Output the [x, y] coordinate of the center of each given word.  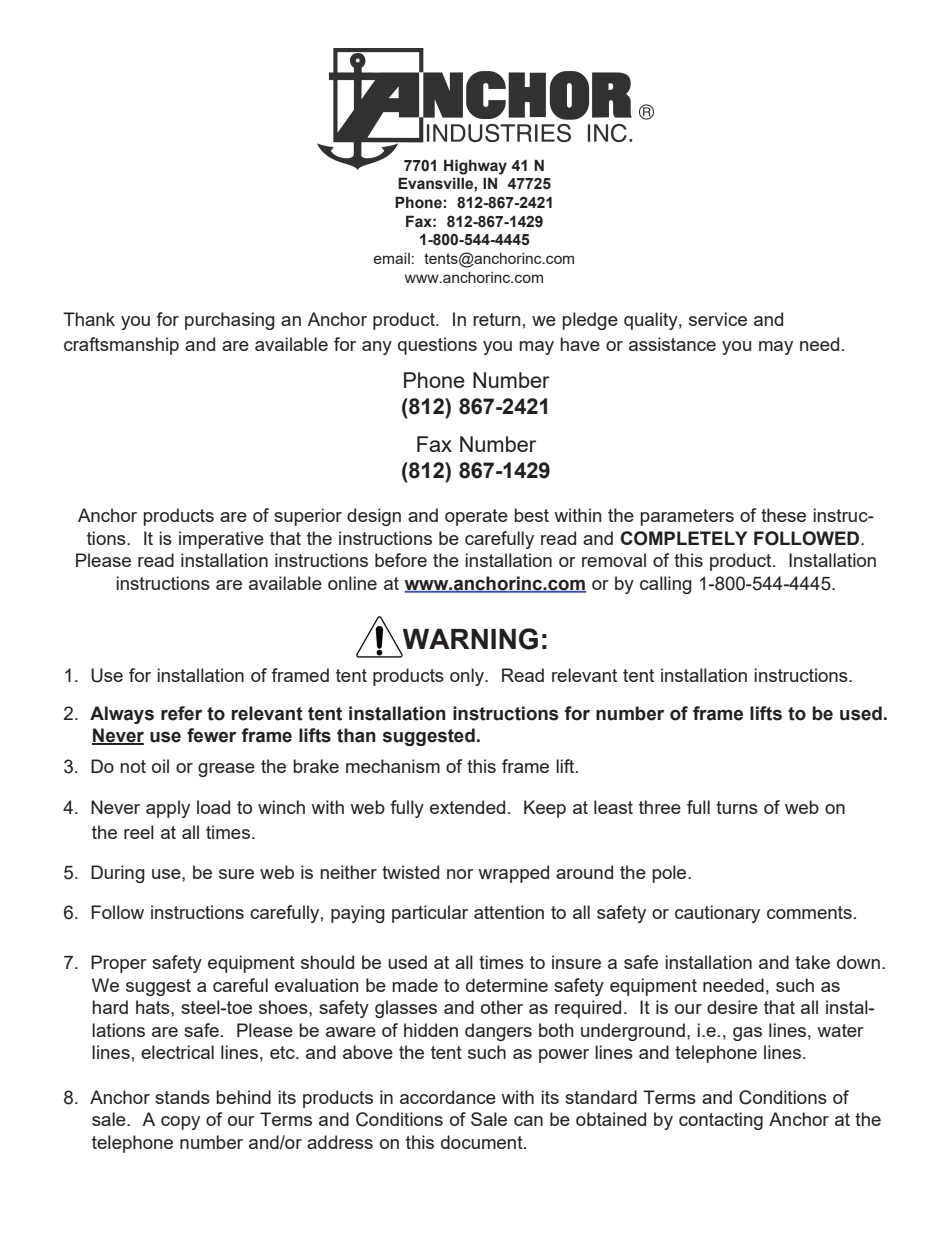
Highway [475, 167]
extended [467, 807]
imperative [221, 540]
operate [476, 517]
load [213, 807]
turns [737, 807]
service [718, 319]
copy [180, 1123]
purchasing [230, 321]
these [783, 515]
